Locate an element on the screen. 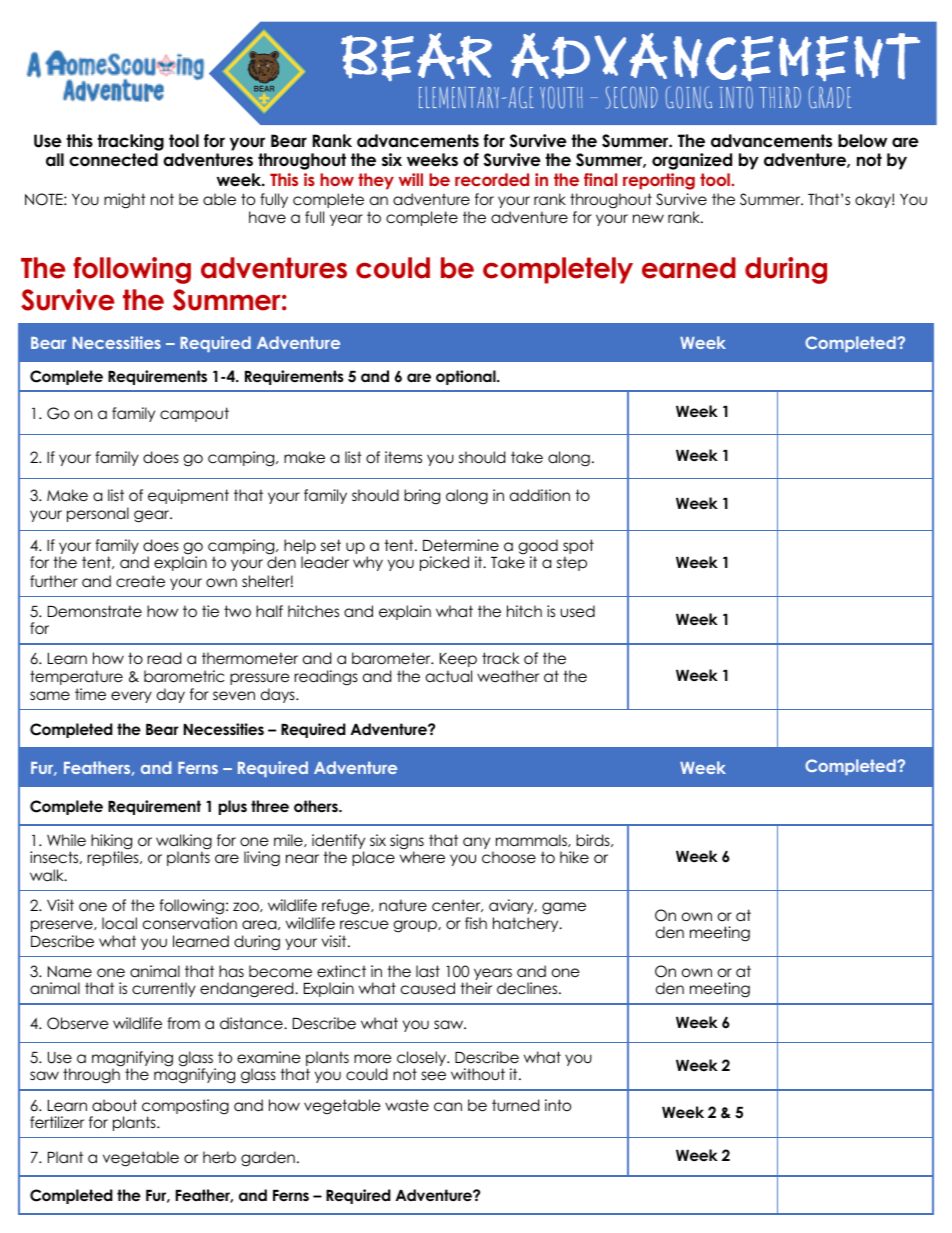 Image resolution: width=952 pixels, height=1233 pixels. every is located at coordinates (131, 697).
